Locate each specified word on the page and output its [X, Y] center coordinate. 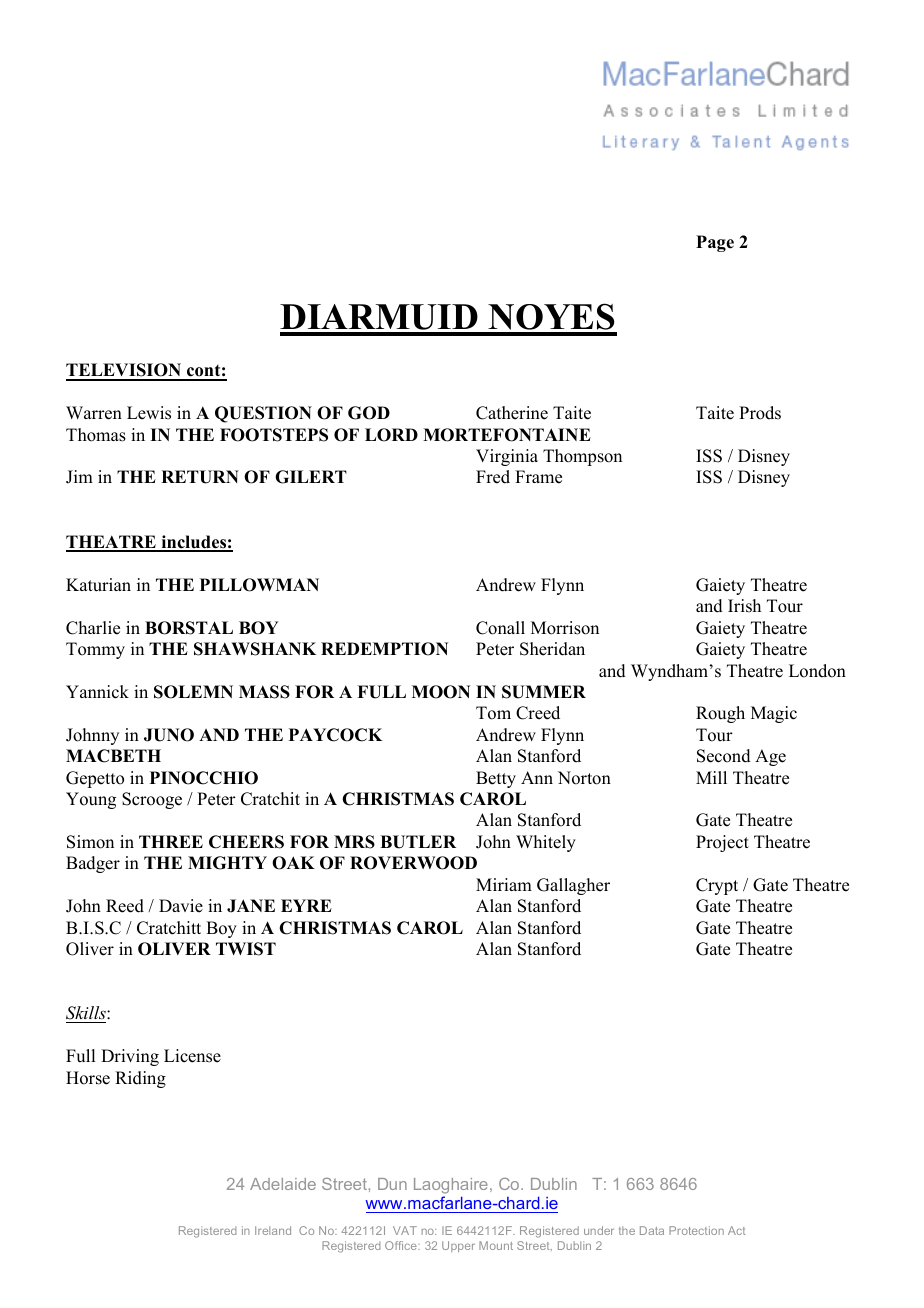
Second [724, 756]
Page [715, 243]
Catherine [512, 413]
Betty [496, 779]
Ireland [273, 1230]
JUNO [169, 735]
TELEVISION [125, 371]
